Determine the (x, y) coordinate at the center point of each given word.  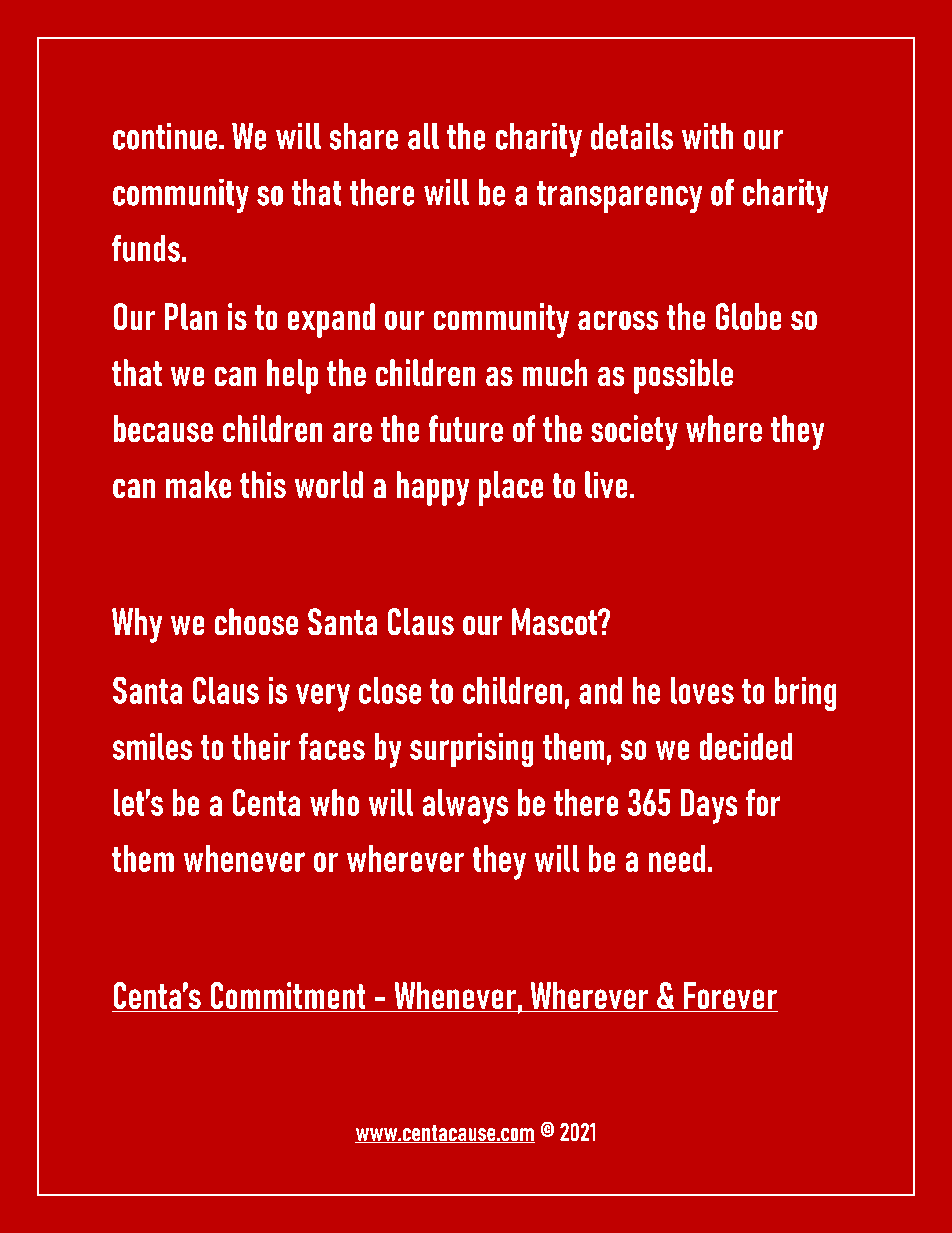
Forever (730, 997)
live (606, 484)
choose (256, 621)
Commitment (288, 997)
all (423, 136)
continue (165, 136)
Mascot (555, 621)
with (707, 136)
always (465, 806)
